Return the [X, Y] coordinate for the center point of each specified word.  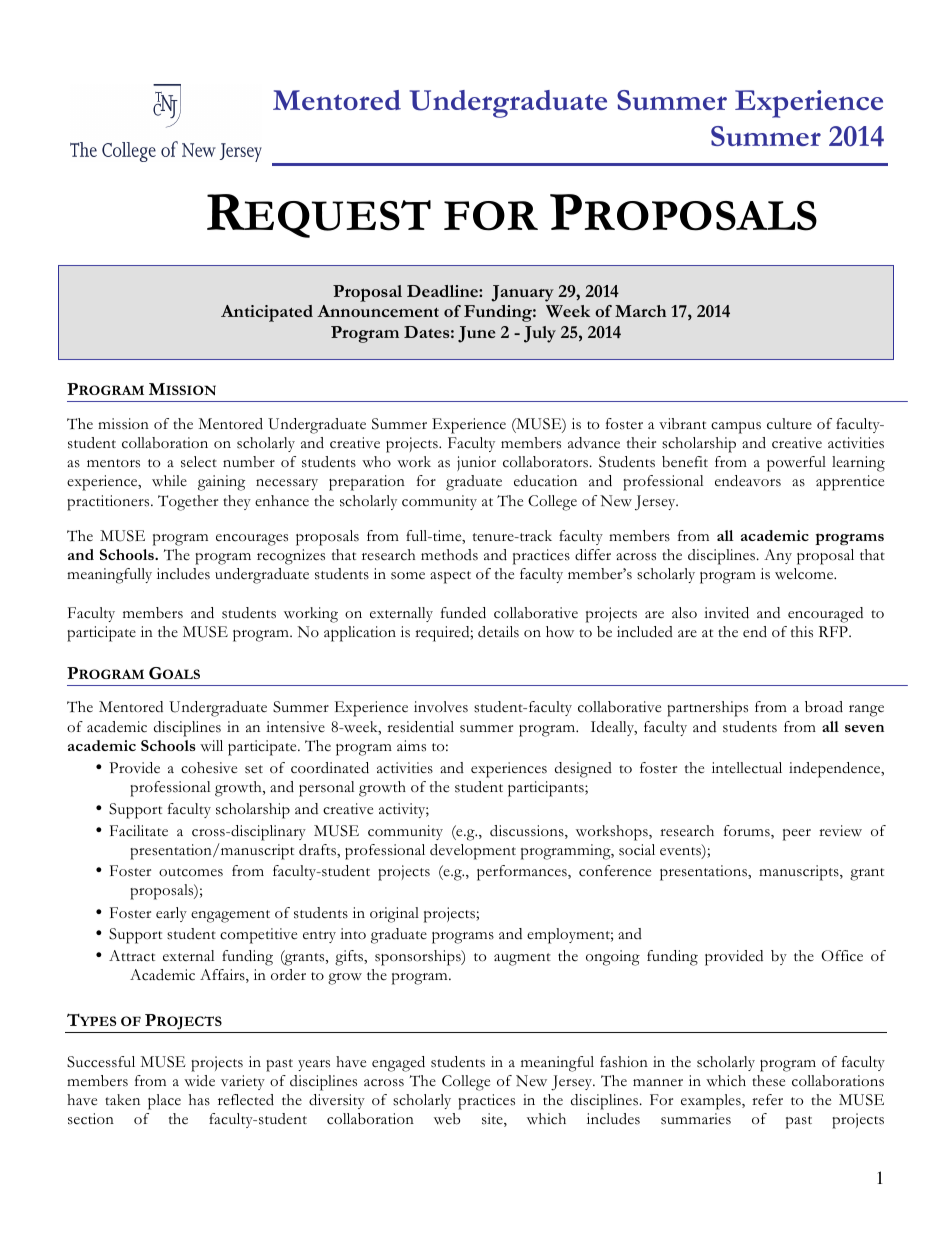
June [476, 334]
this [802, 632]
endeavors [748, 481]
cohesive [209, 768]
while [169, 480]
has [199, 1100]
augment [522, 959]
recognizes [291, 557]
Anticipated [267, 313]
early [171, 914]
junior [476, 463]
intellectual [747, 768]
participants [547, 789]
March [640, 311]
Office [842, 956]
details [498, 632]
